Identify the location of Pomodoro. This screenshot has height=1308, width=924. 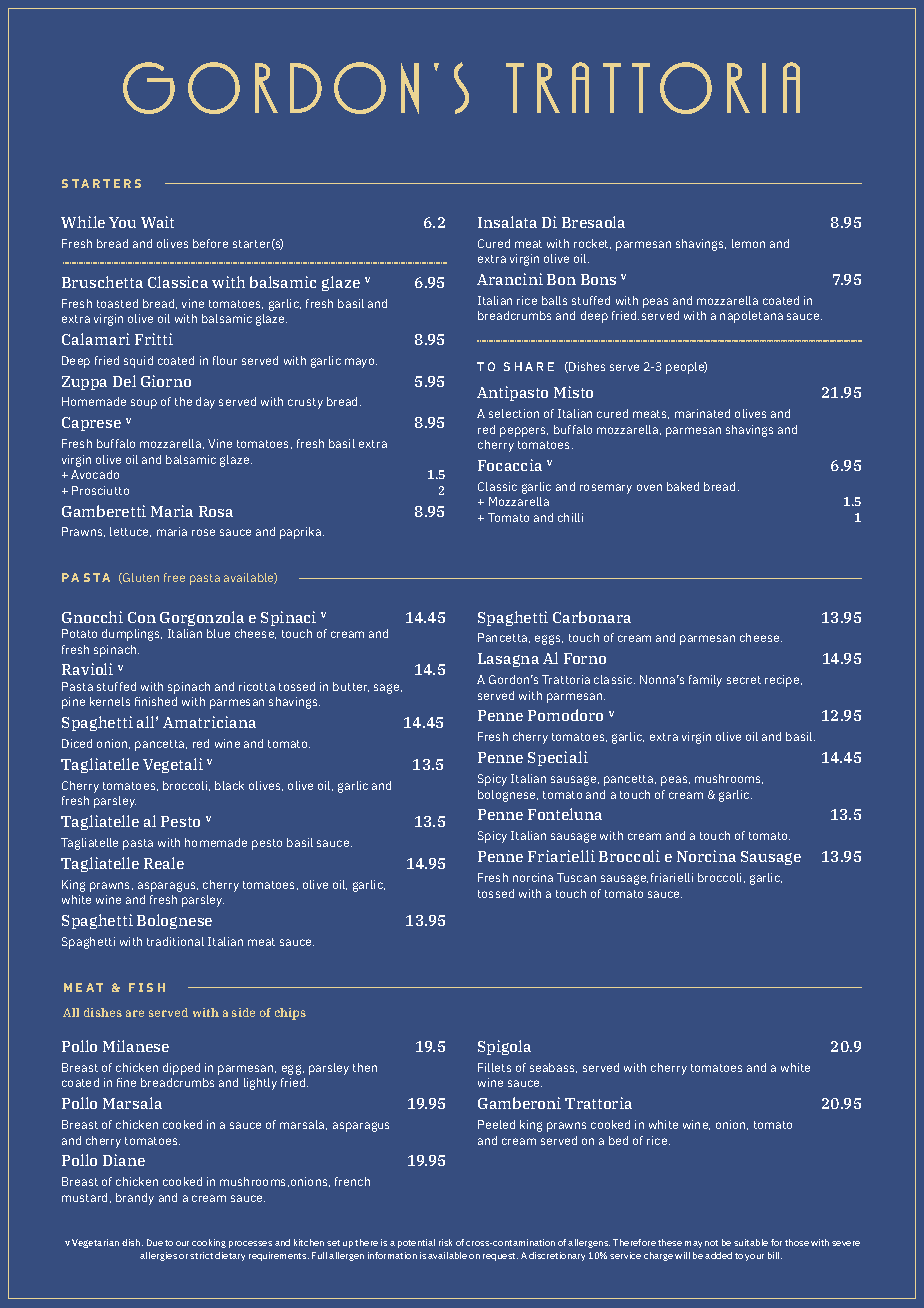
(565, 715).
